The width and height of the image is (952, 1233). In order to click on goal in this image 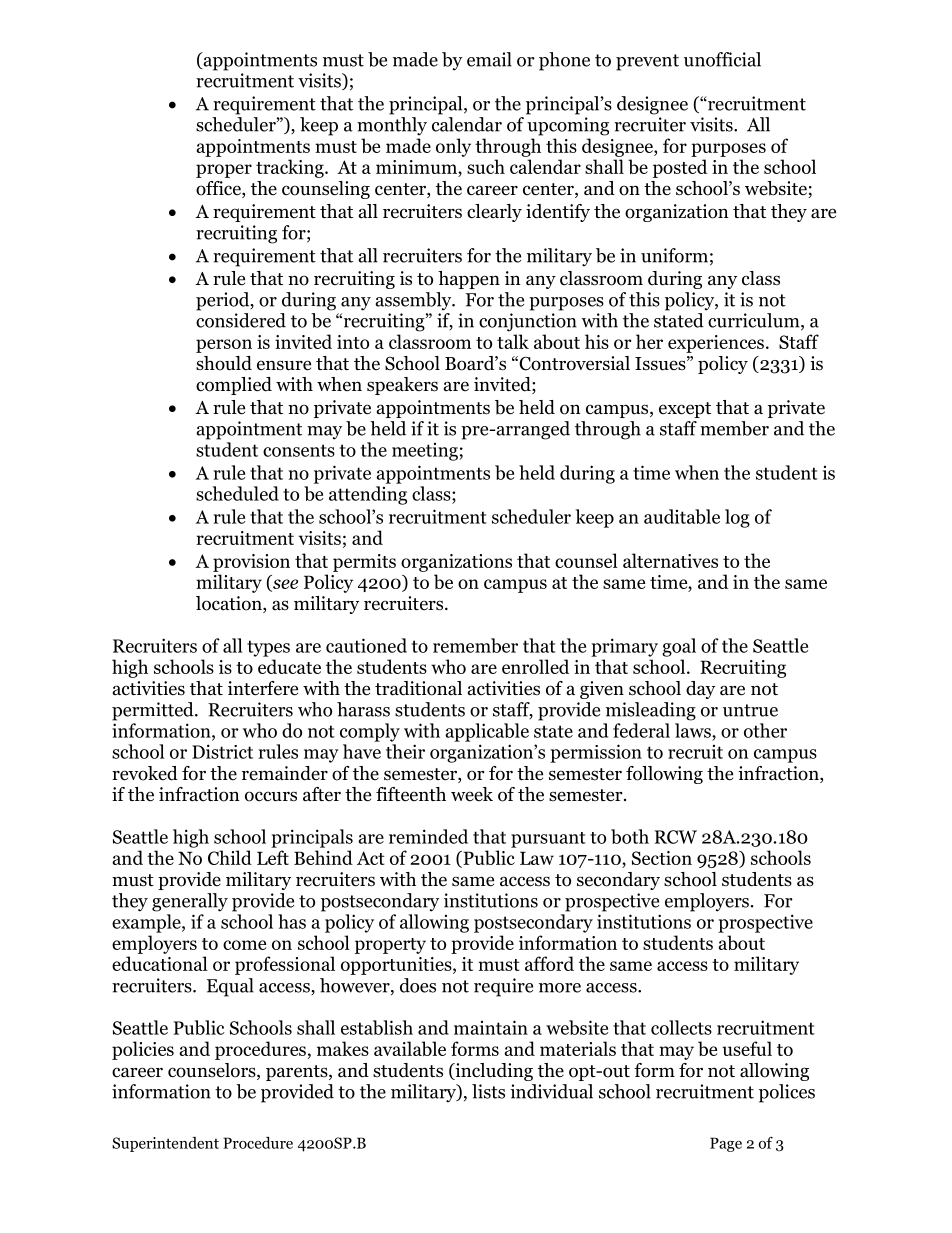, I will do `click(679, 647)`.
